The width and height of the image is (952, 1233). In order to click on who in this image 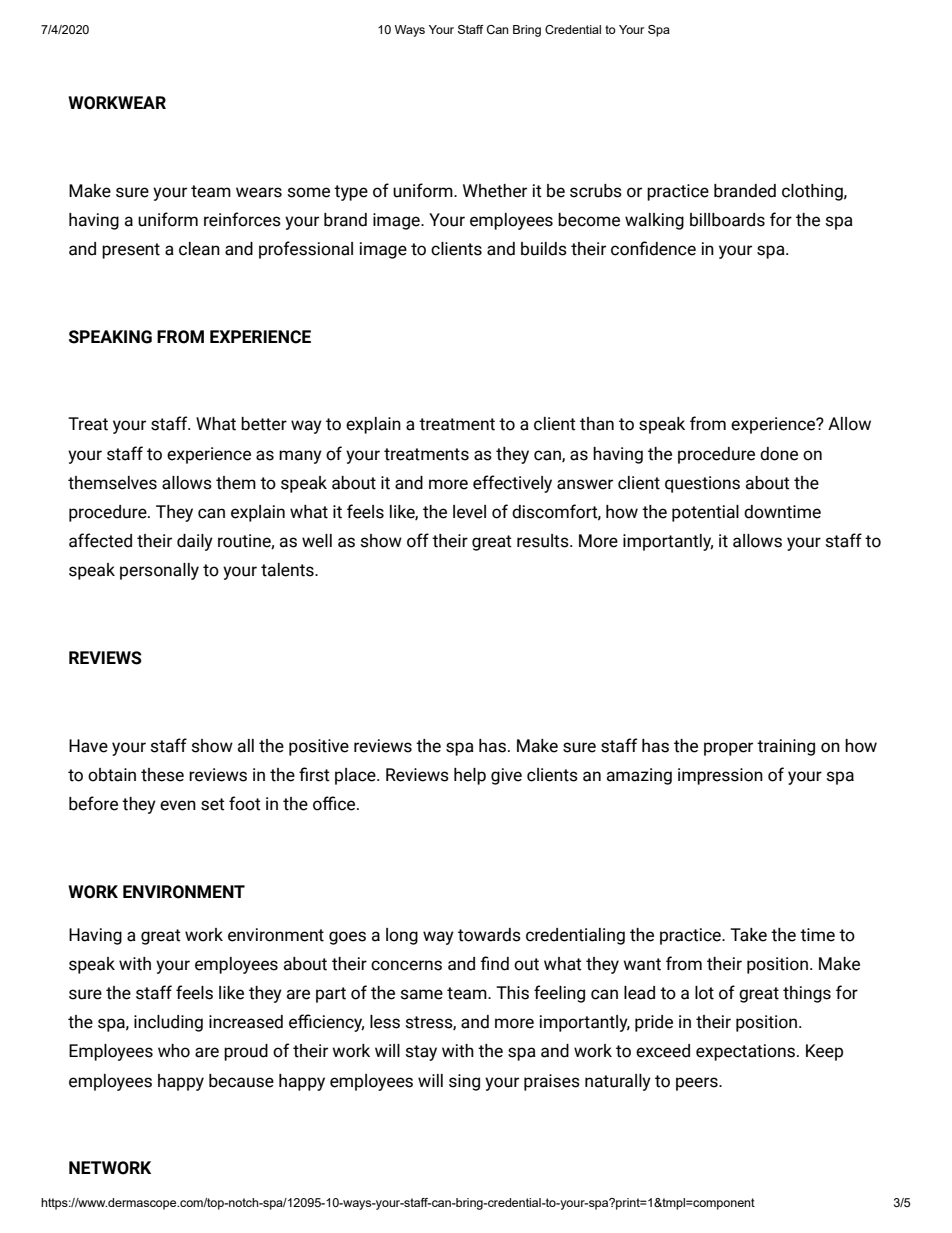, I will do `click(174, 1051)`.
